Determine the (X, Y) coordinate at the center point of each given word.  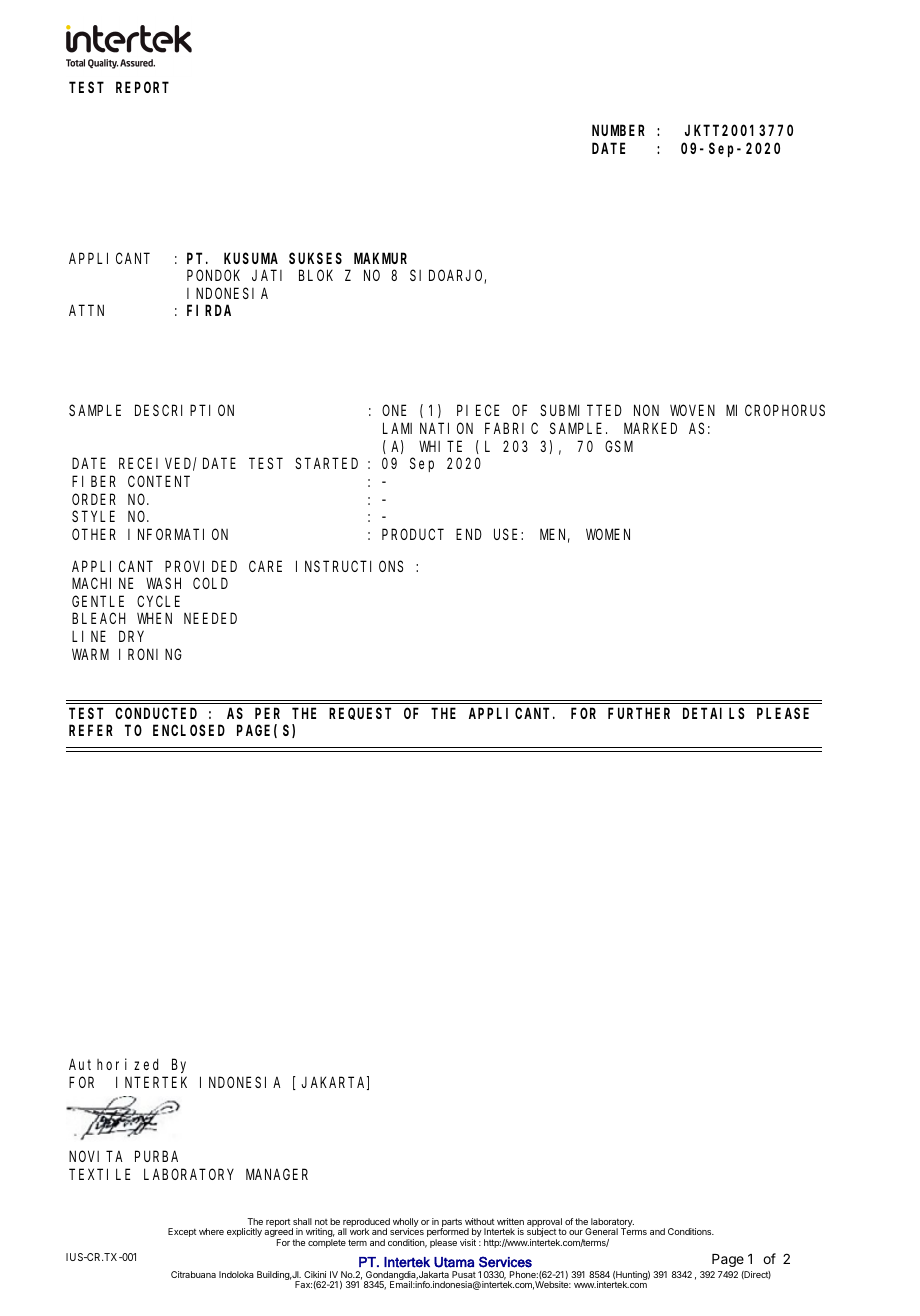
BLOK (316, 275)
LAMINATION (428, 428)
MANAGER (277, 1174)
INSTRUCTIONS (349, 566)
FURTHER (639, 713)
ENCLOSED (189, 731)
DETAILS (714, 713)
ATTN (86, 311)
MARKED (650, 428)
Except (182, 1232)
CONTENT (159, 481)
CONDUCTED (156, 713)
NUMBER (618, 131)
